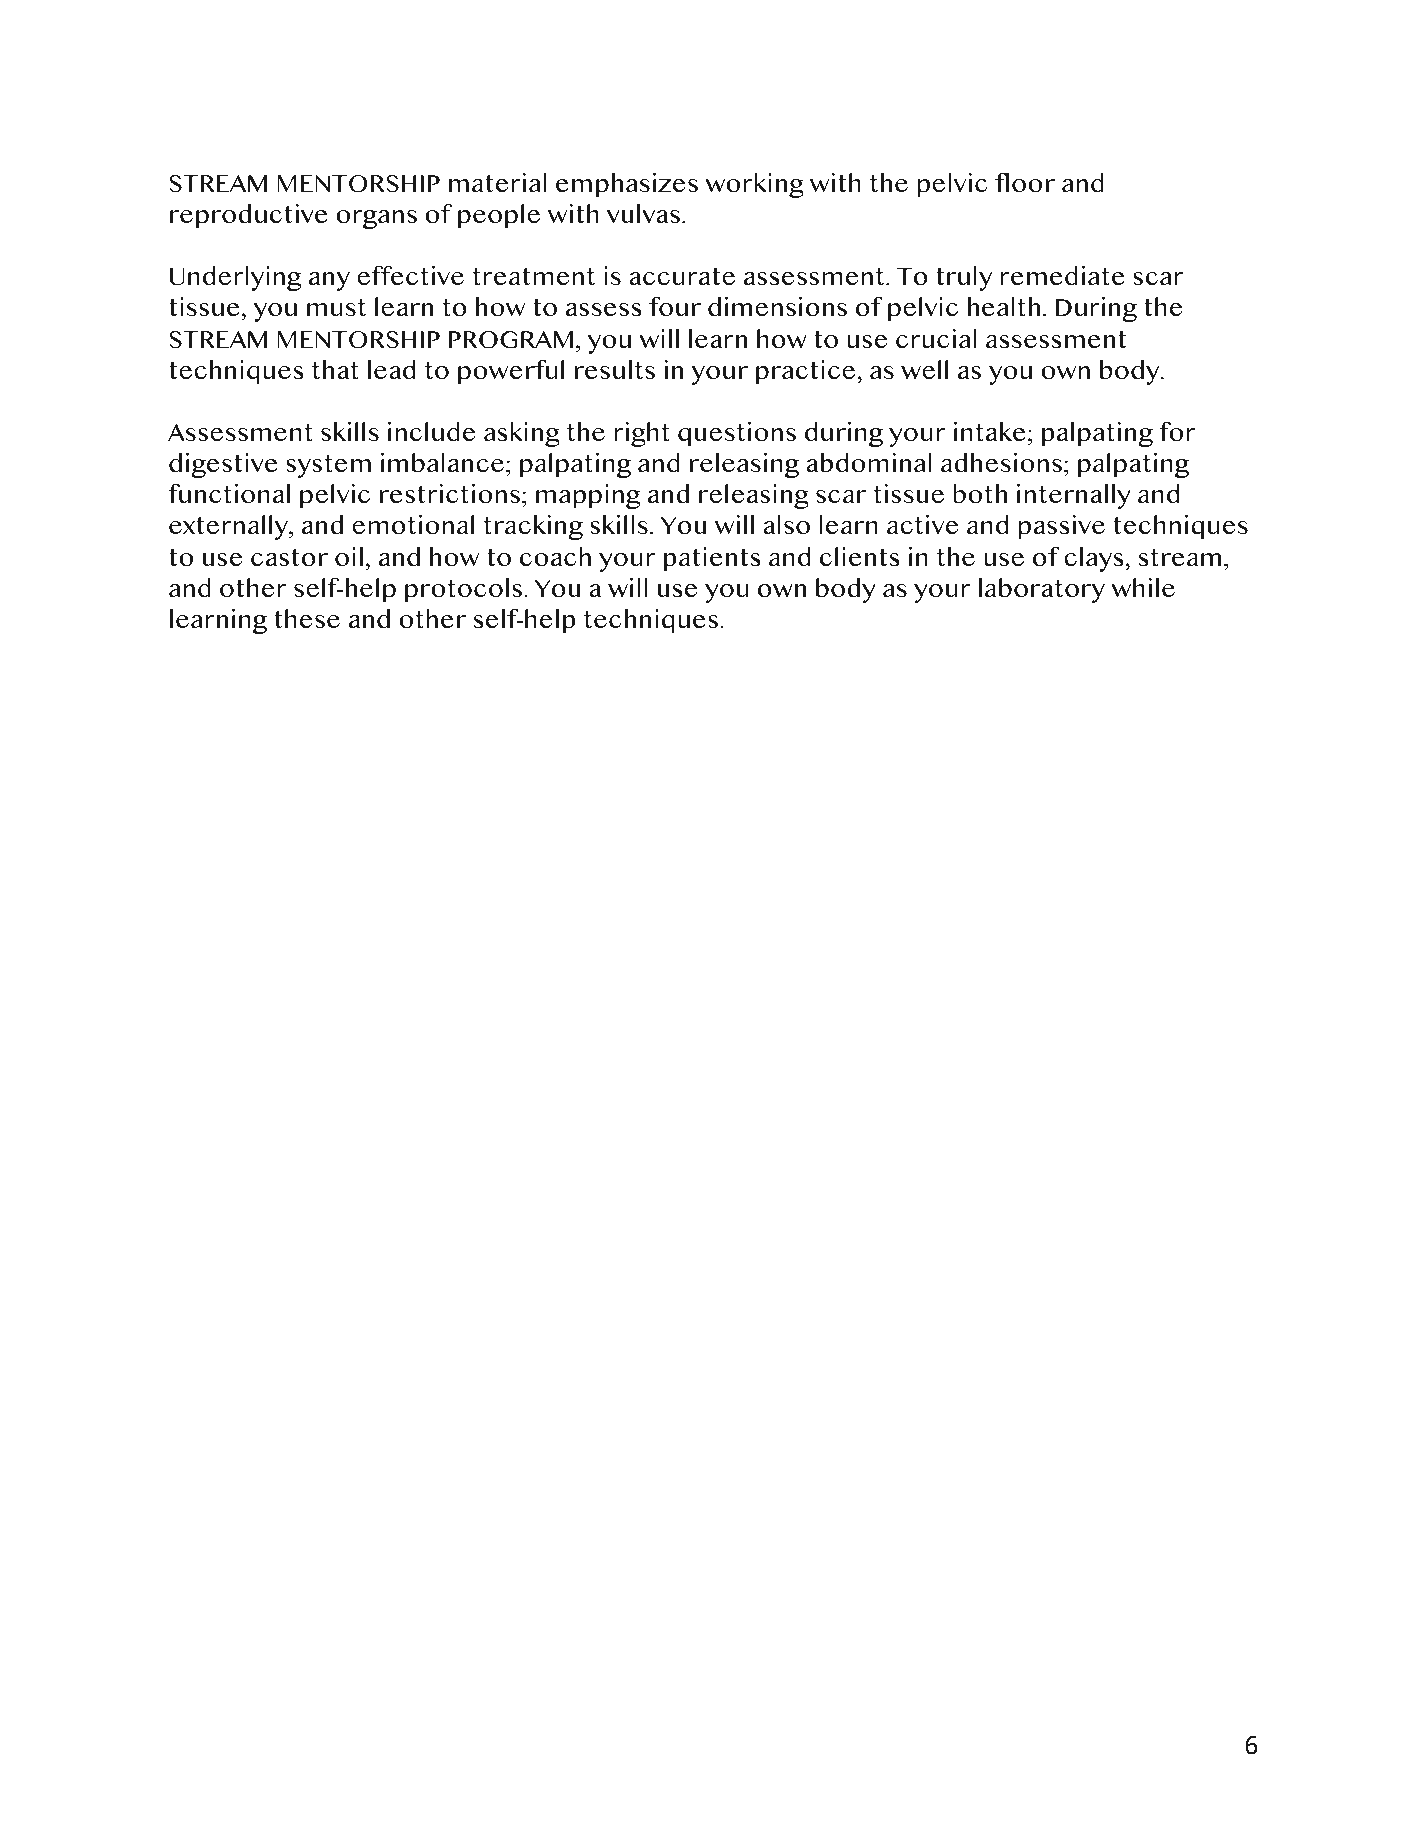 Image resolution: width=1426 pixels, height=1845 pixels. Describe the element at coordinates (754, 185) in the screenshot. I see `working` at that location.
